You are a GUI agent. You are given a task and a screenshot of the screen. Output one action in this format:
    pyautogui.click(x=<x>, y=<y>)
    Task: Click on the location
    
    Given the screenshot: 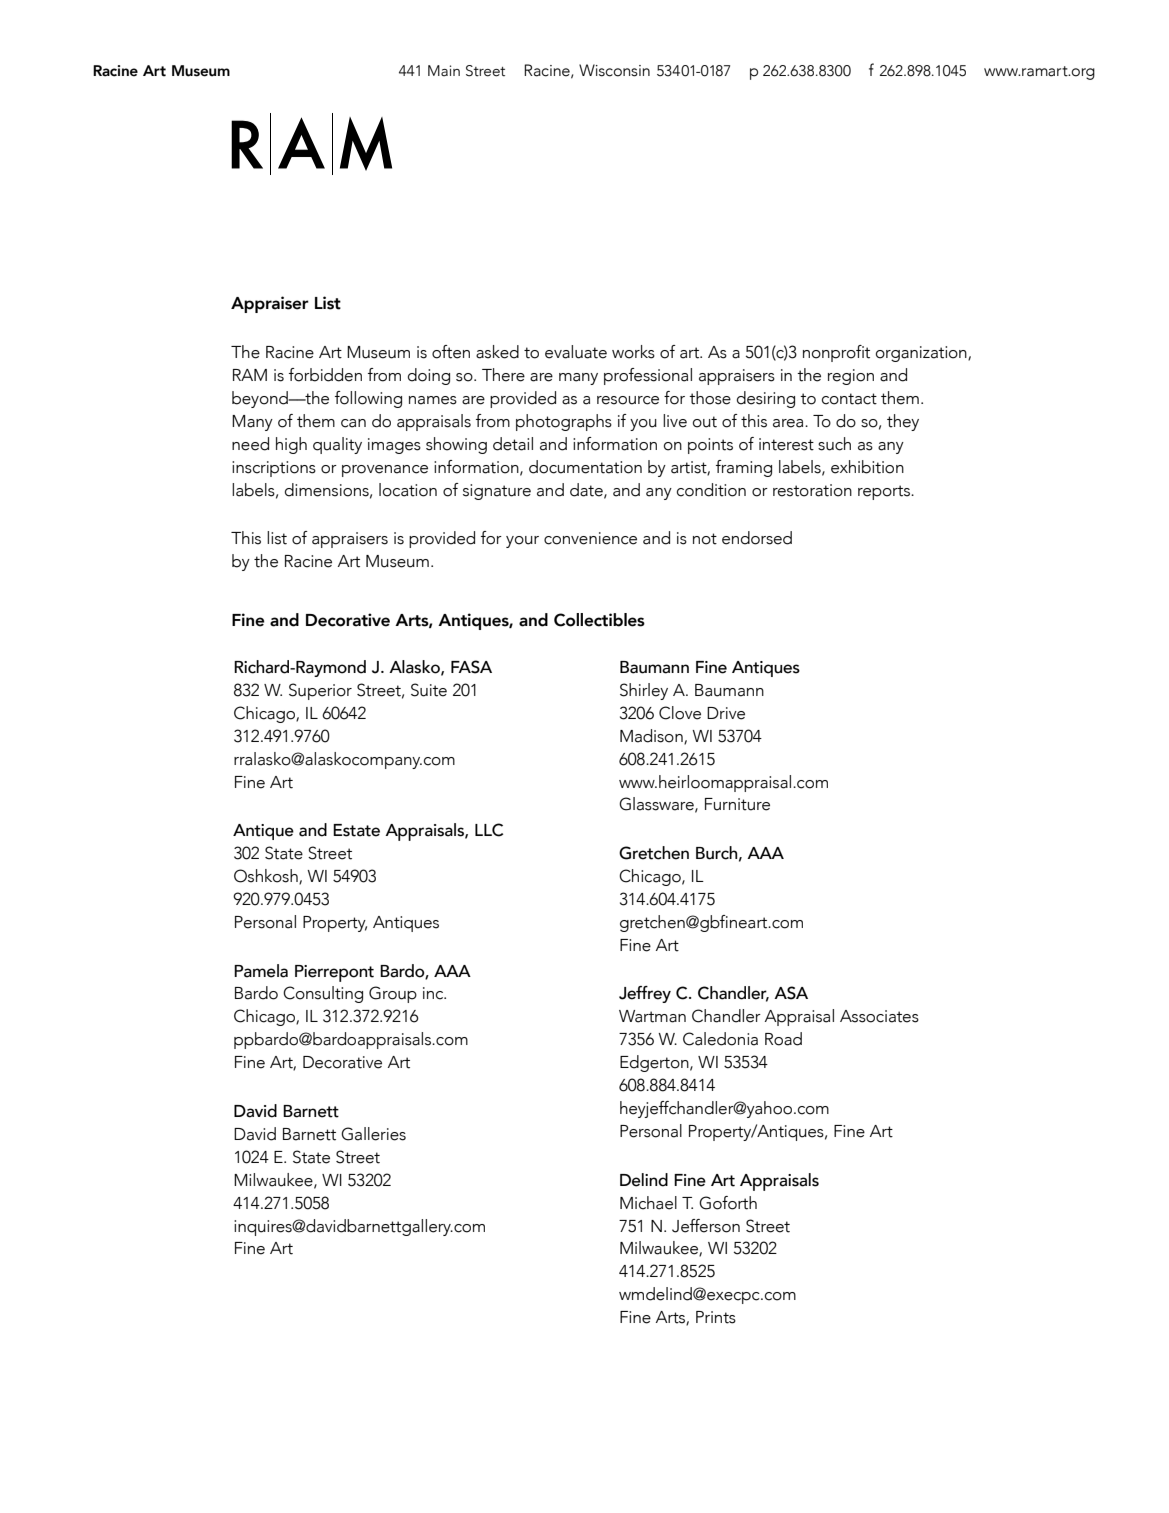 What is the action you would take?
    pyautogui.click(x=408, y=490)
